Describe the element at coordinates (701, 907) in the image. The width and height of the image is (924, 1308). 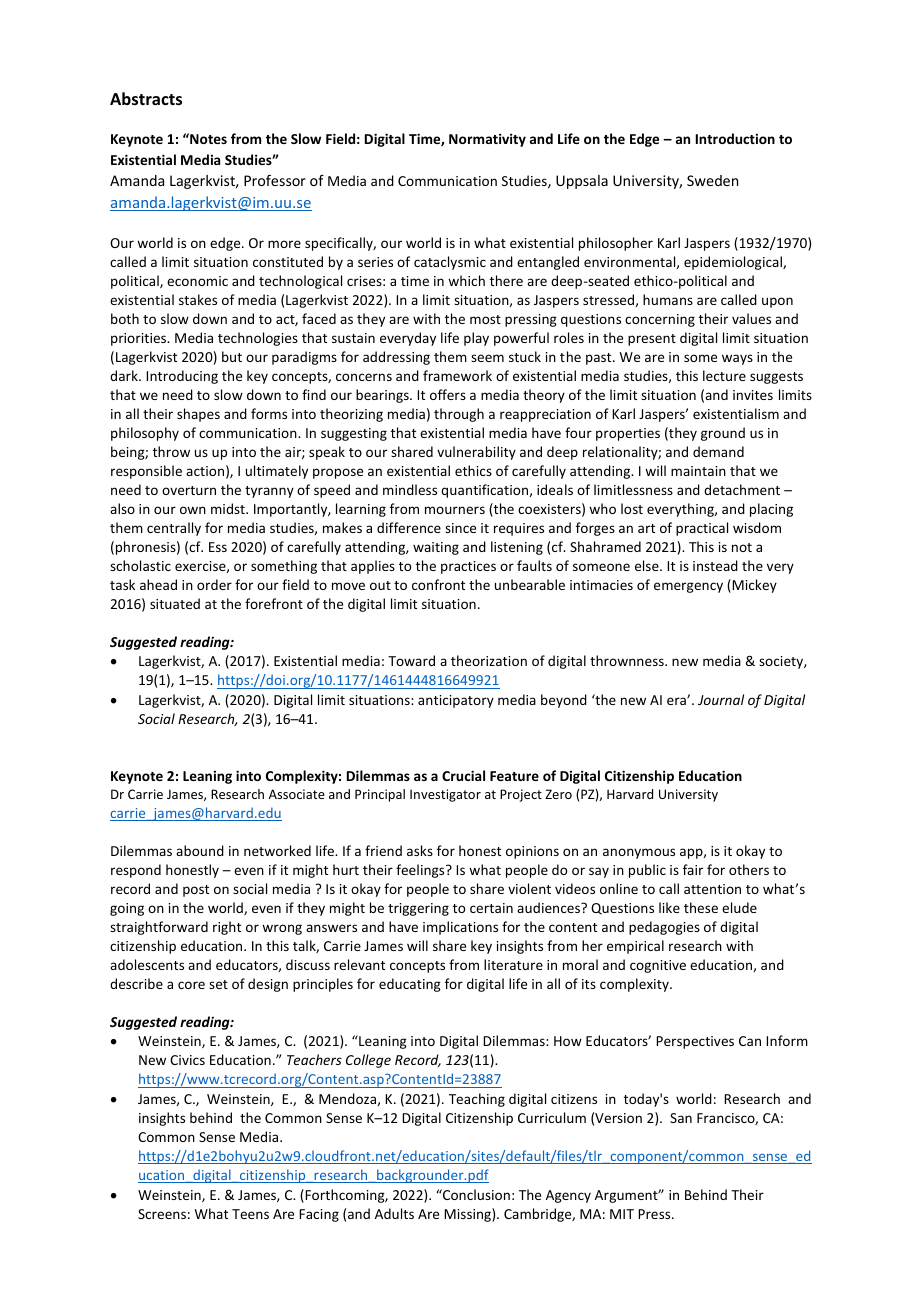
I see `these` at that location.
